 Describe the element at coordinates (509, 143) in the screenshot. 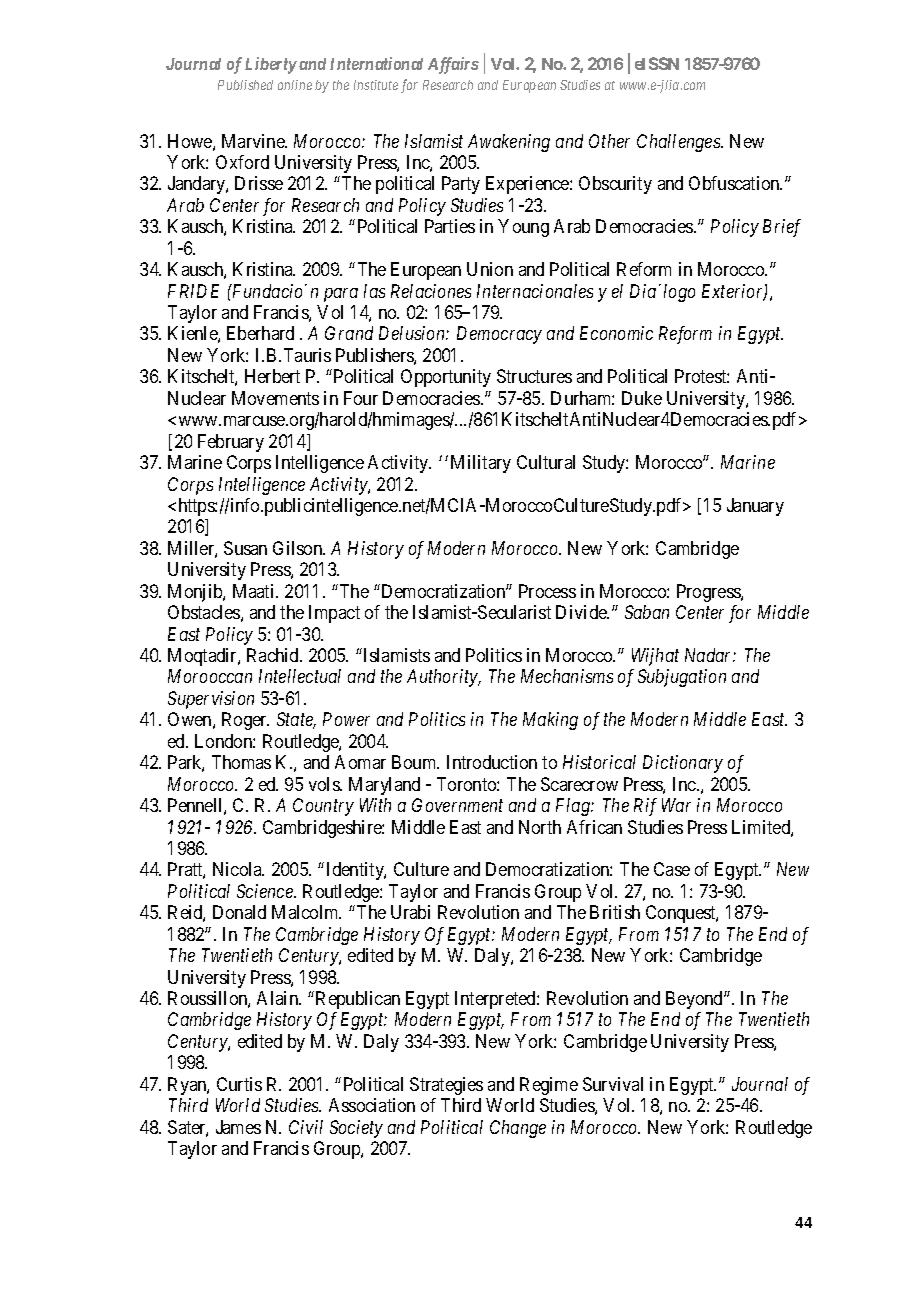

I see `Awakening` at that location.
